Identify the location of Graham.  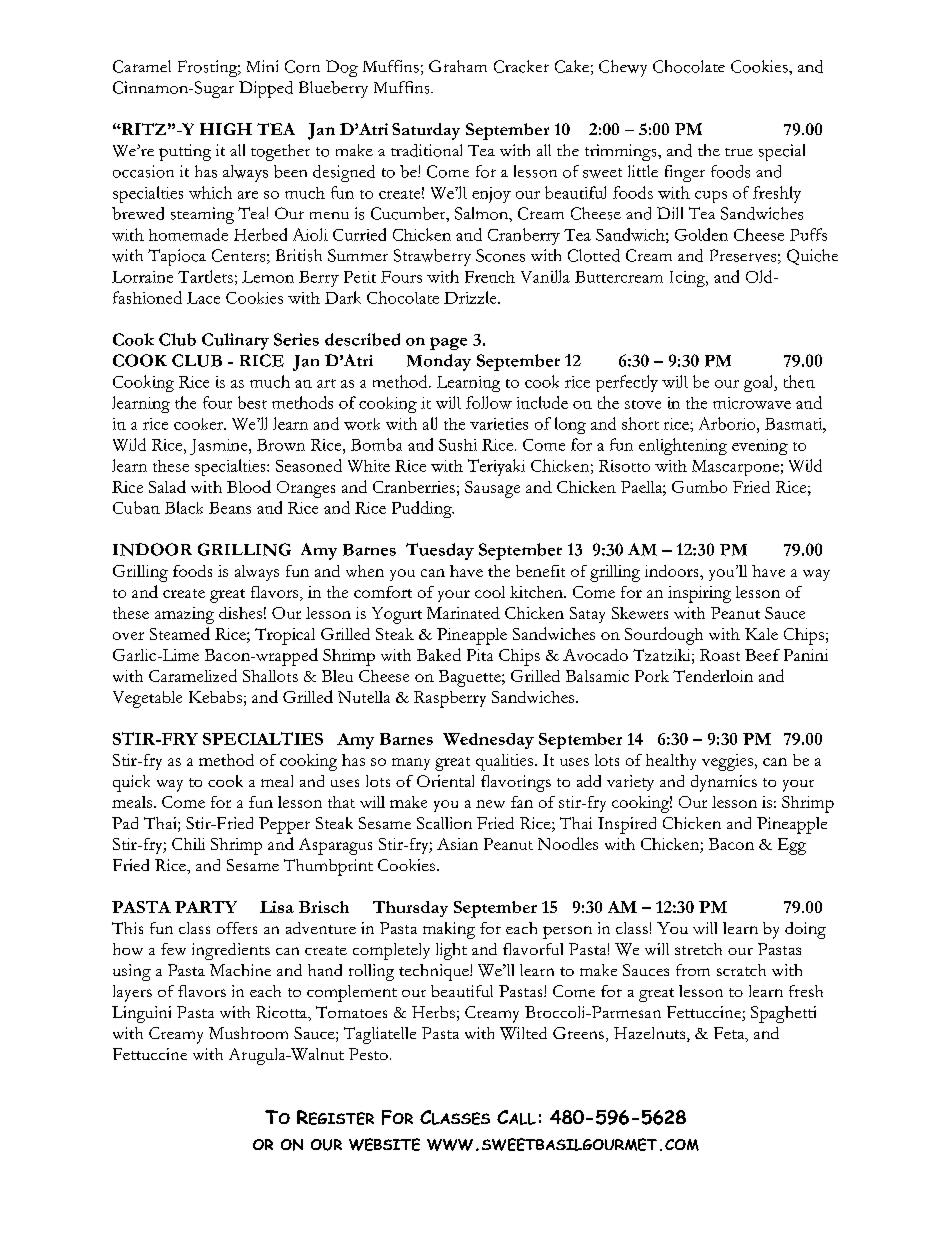
(458, 66).
